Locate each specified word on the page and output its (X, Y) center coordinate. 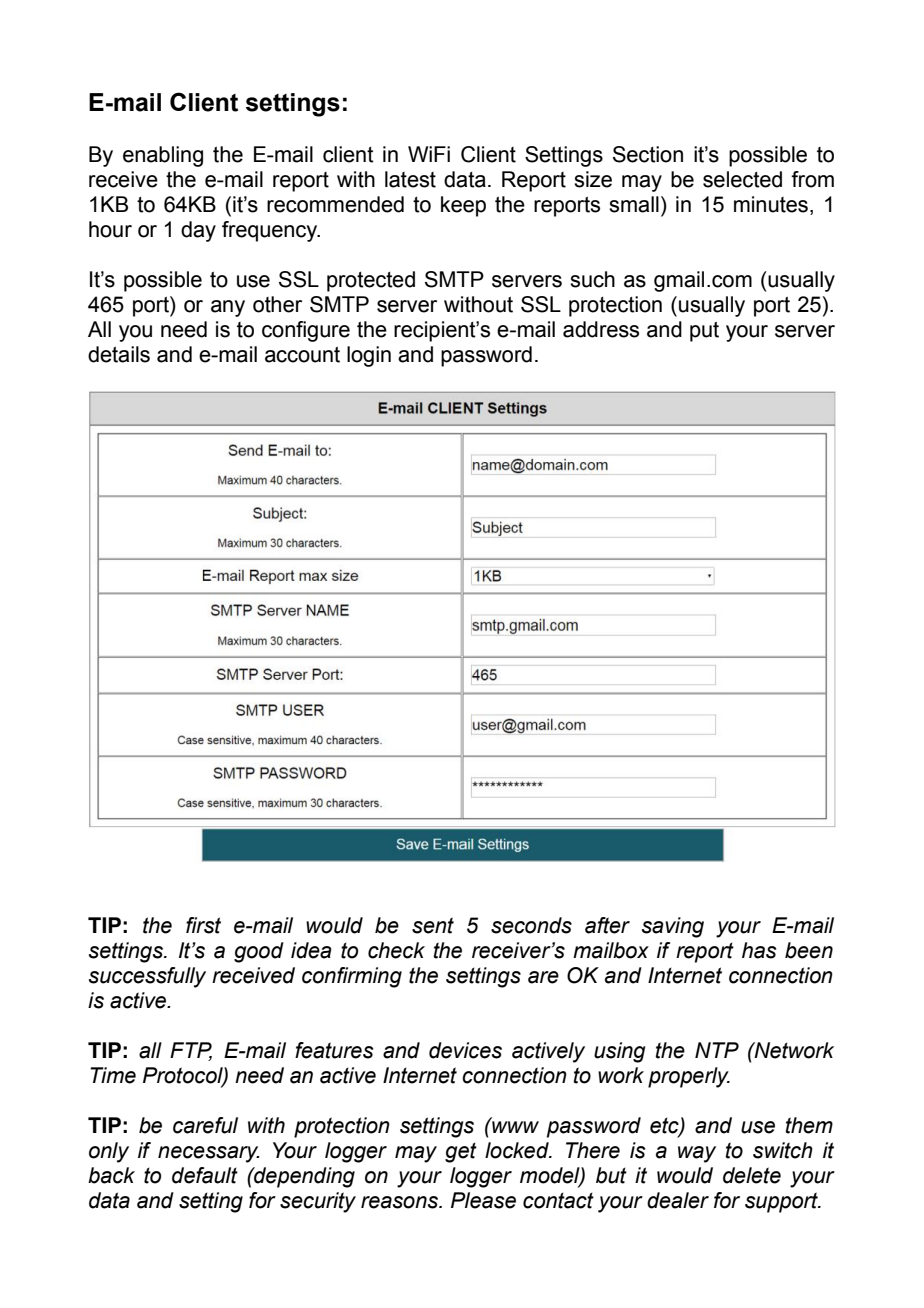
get (461, 1153)
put (704, 331)
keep (463, 206)
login (369, 356)
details (119, 354)
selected (742, 179)
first (203, 925)
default (205, 1175)
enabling (163, 156)
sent (433, 925)
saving (673, 927)
